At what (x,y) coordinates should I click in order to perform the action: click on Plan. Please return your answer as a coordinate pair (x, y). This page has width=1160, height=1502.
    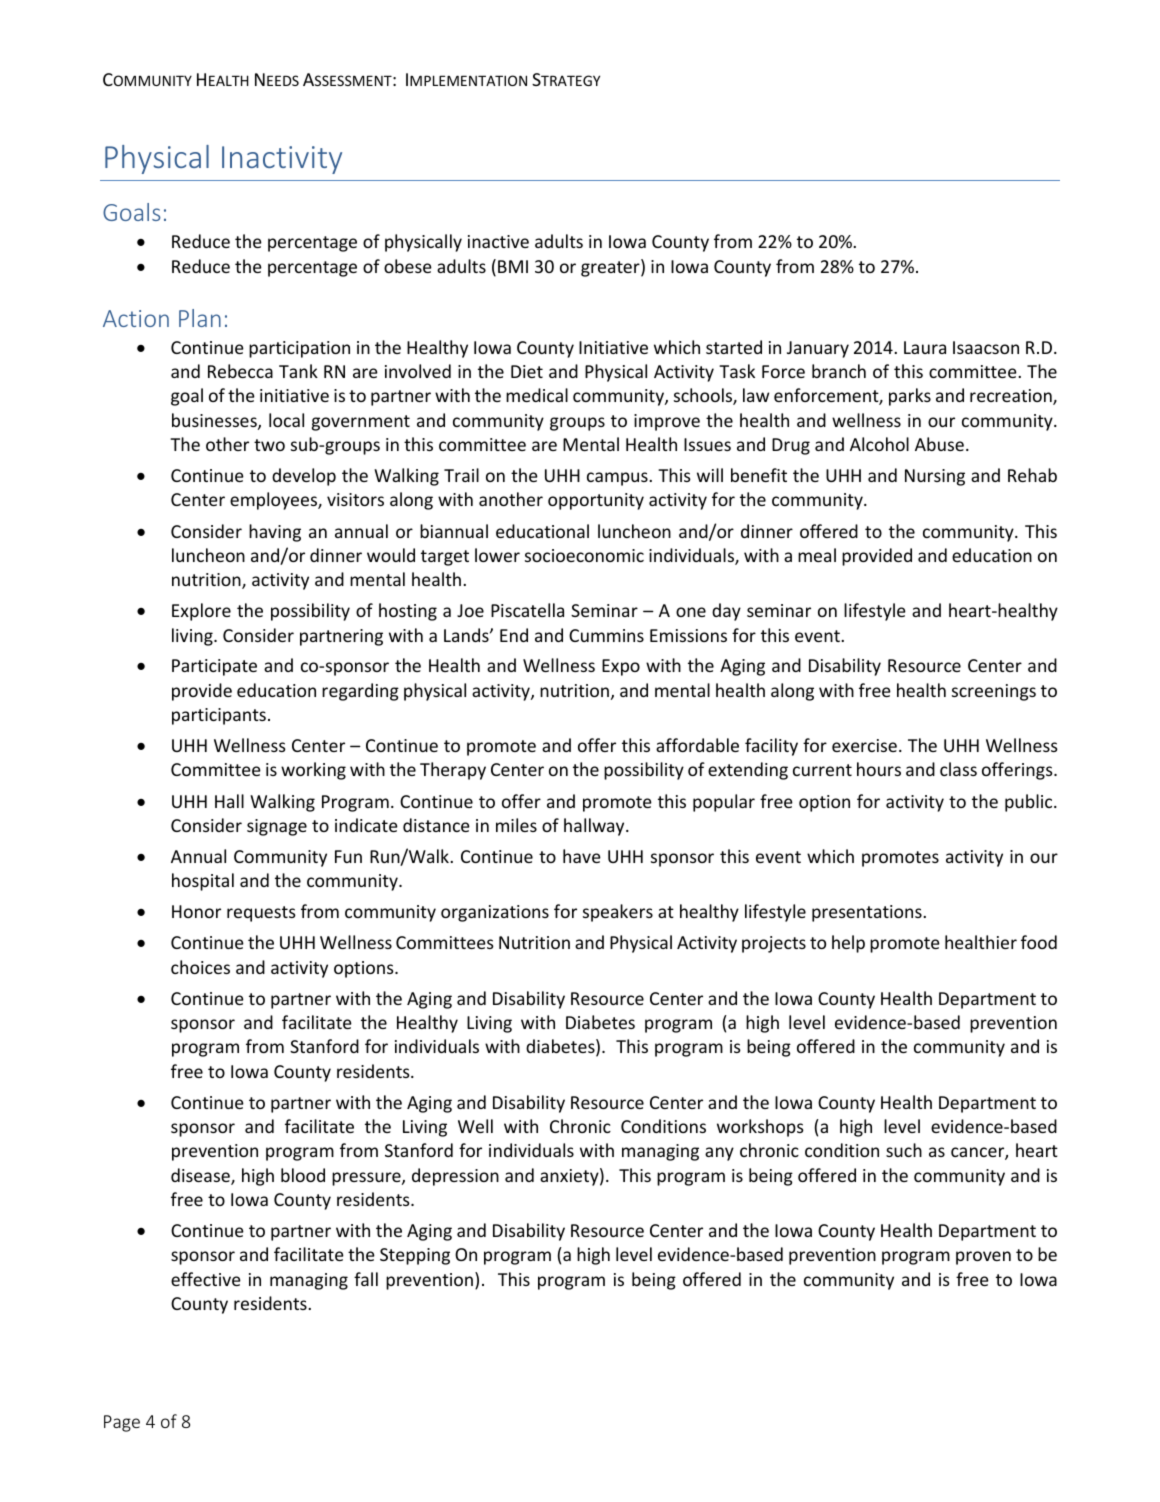
    Looking at the image, I should click on (200, 318).
